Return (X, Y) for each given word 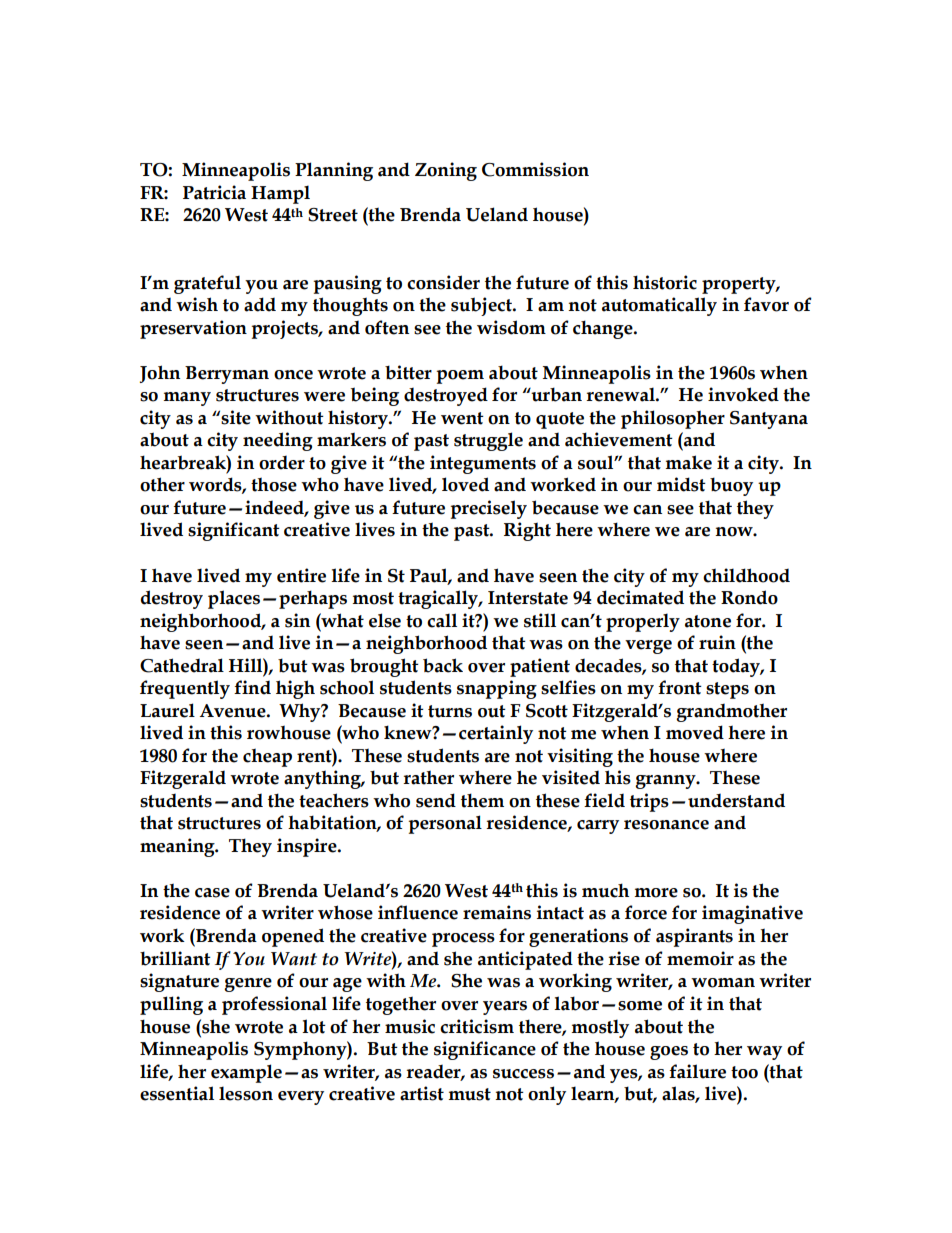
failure (697, 1071)
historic (665, 282)
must (470, 1094)
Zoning (446, 171)
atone (708, 621)
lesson (246, 1093)
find (252, 687)
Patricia (214, 192)
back (443, 665)
